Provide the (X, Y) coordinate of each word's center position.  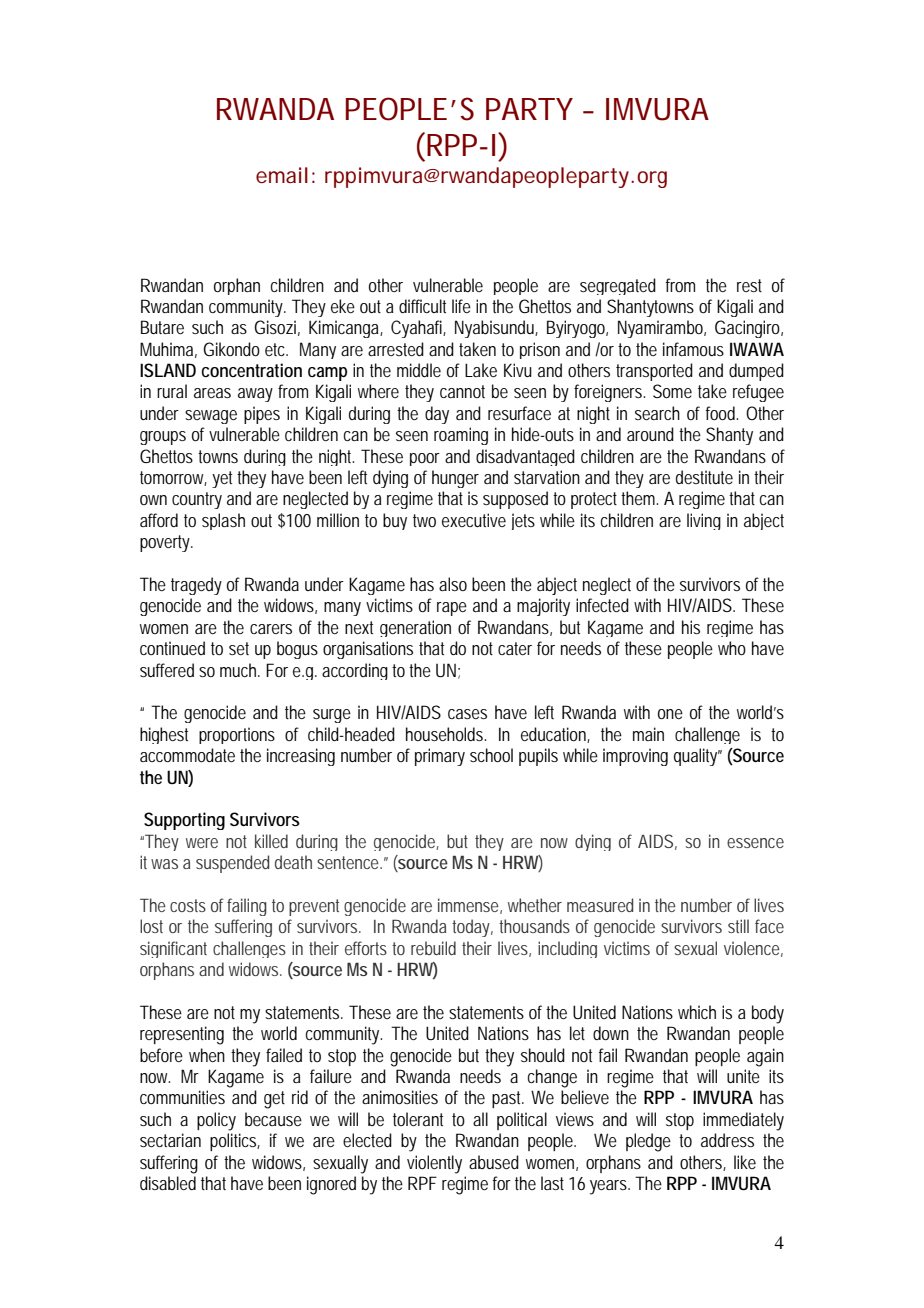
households (444, 734)
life (461, 306)
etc (275, 349)
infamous (693, 349)
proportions (237, 735)
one (670, 714)
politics (233, 1142)
